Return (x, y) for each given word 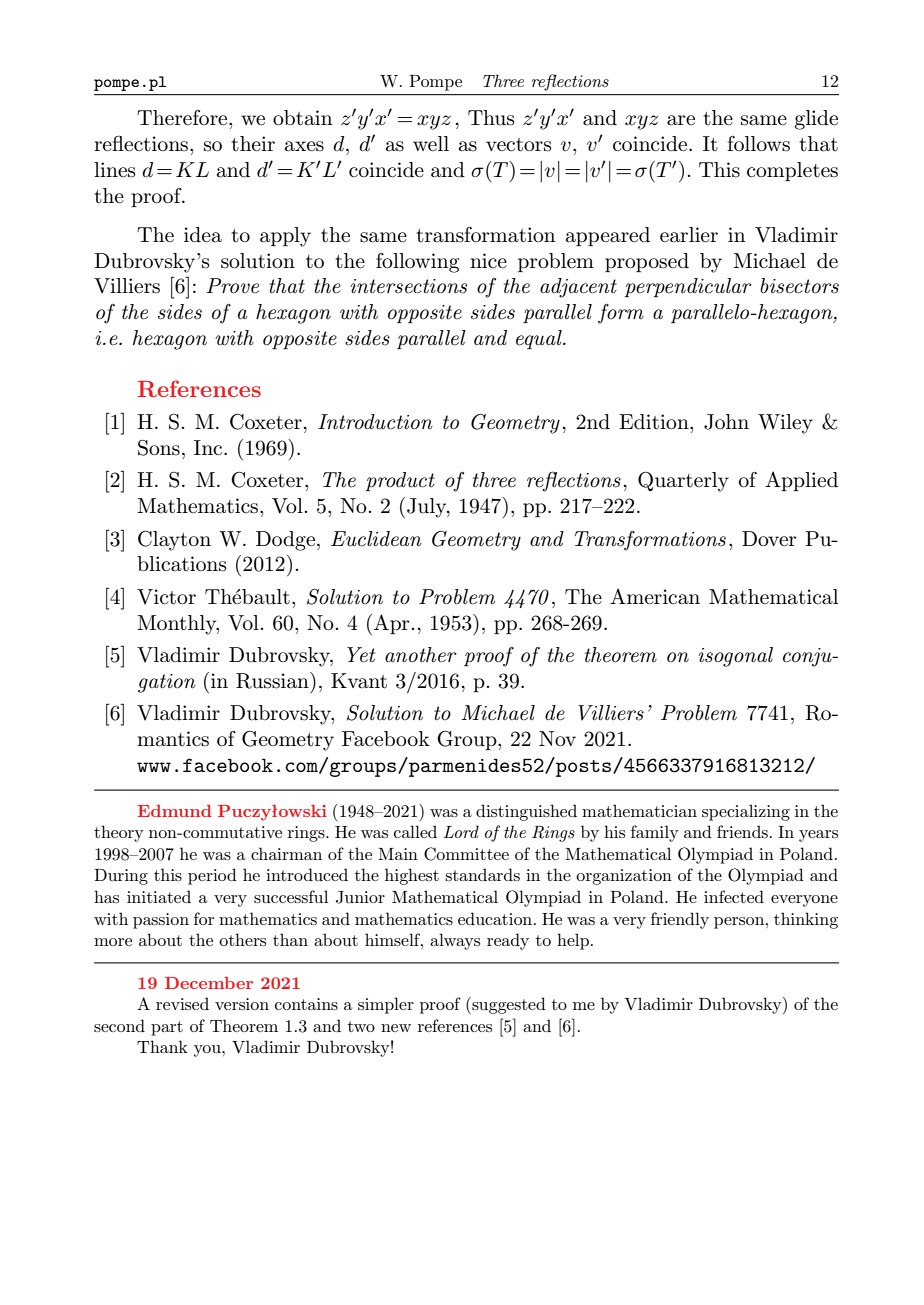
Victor (166, 597)
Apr (392, 624)
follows (758, 144)
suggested (508, 1005)
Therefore (183, 118)
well (431, 143)
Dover (769, 539)
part (167, 1028)
